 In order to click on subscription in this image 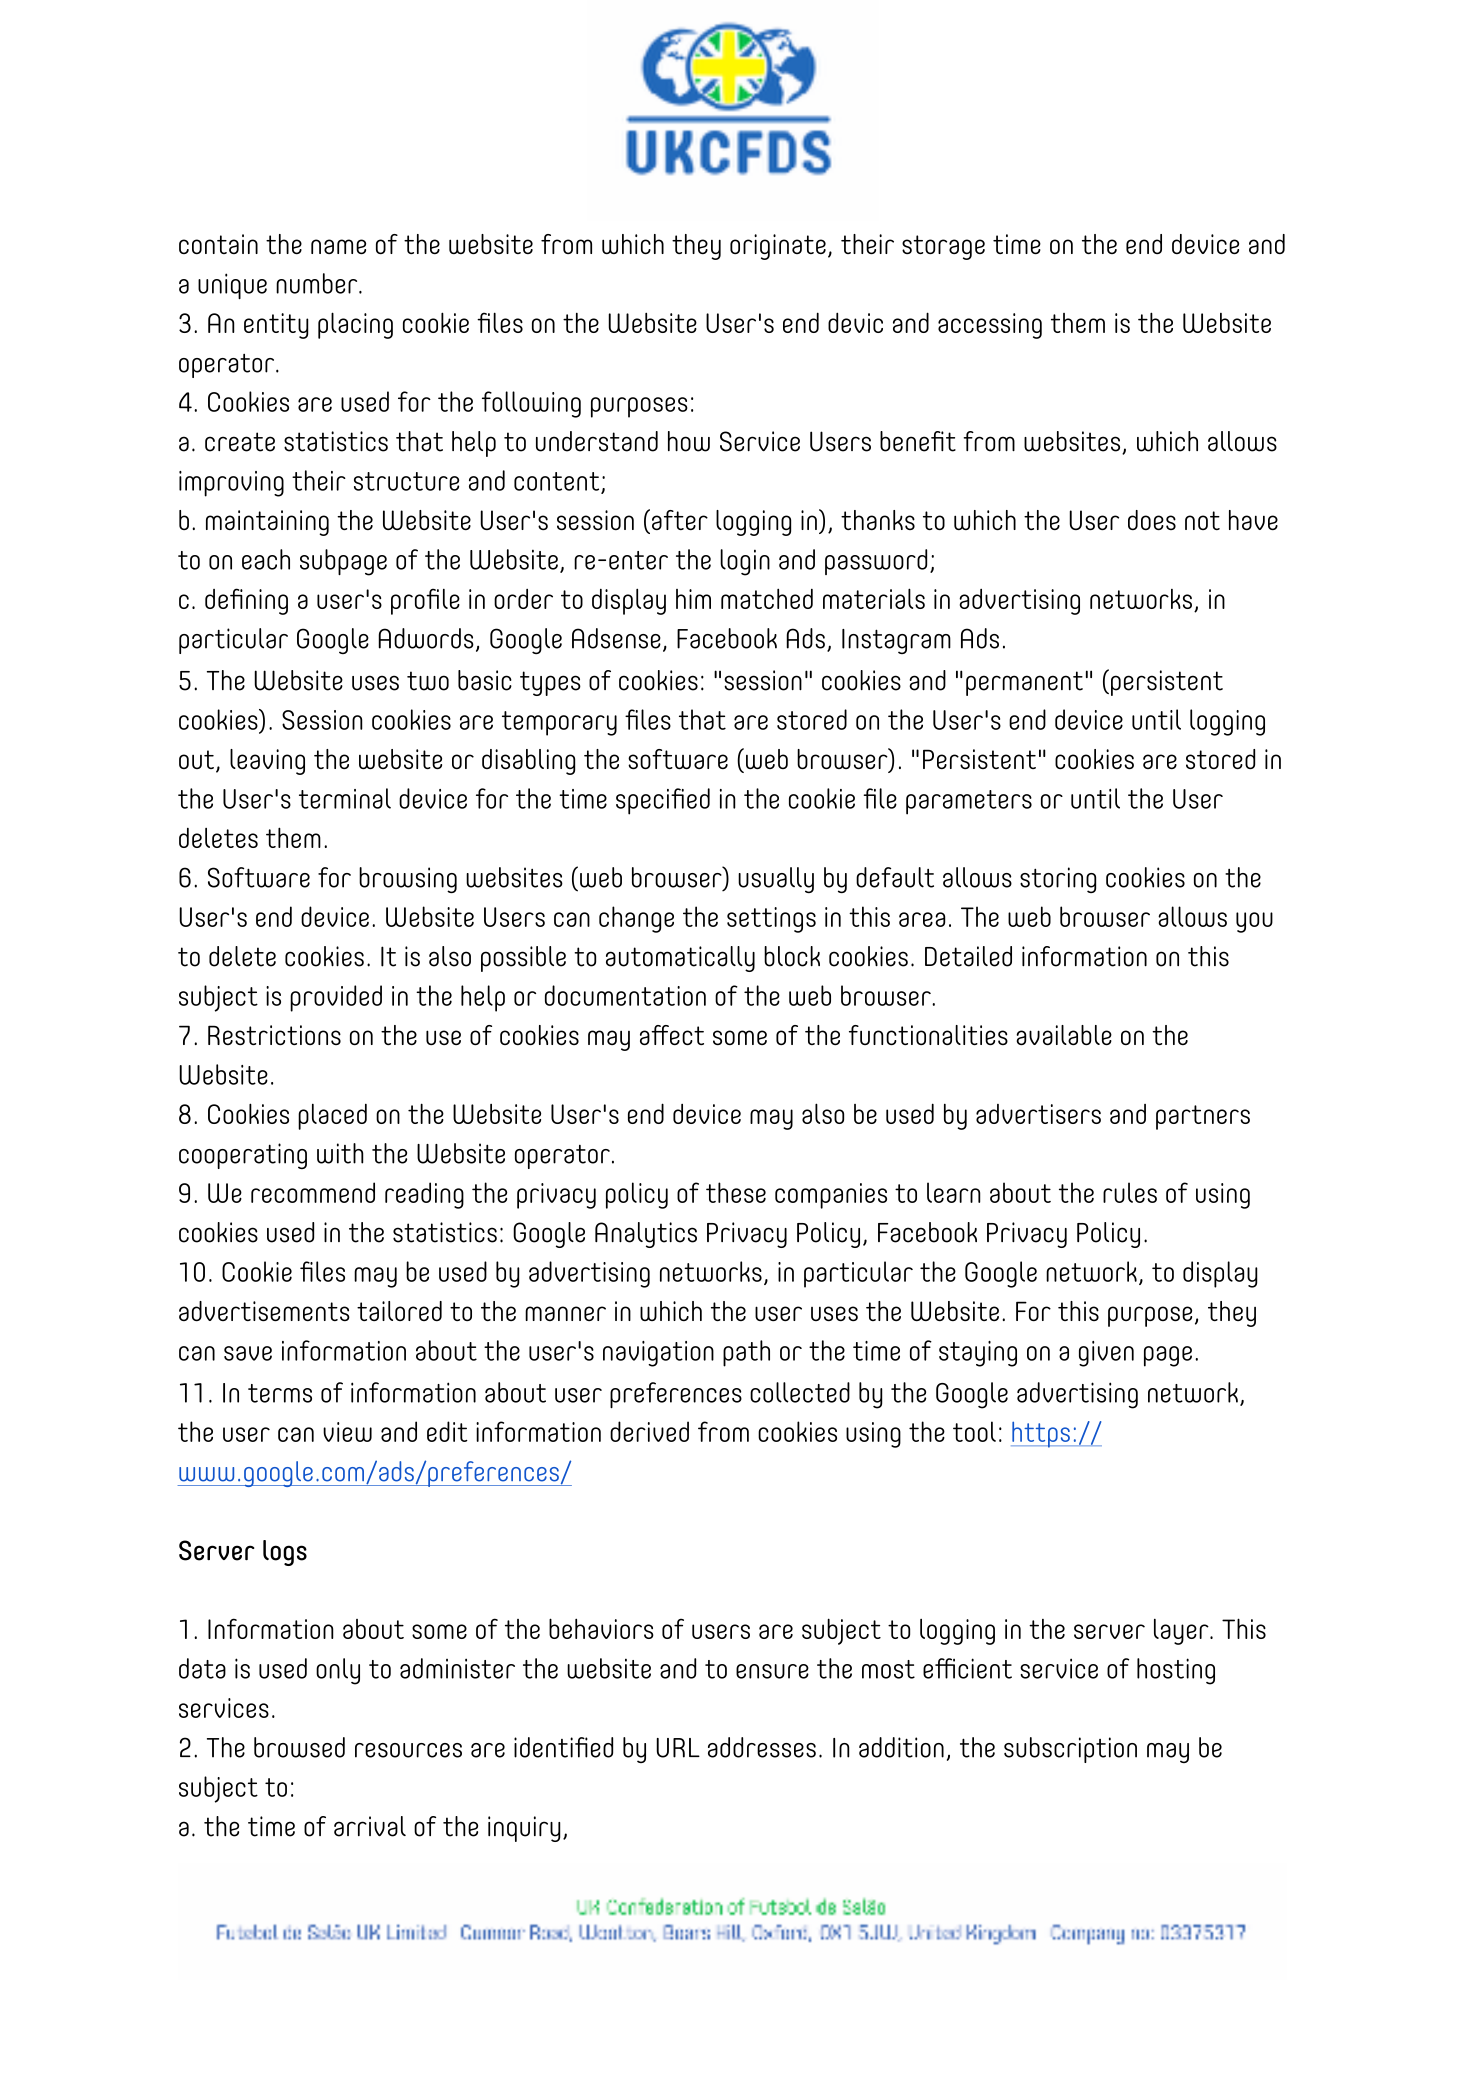, I will do `click(1070, 1750)`.
